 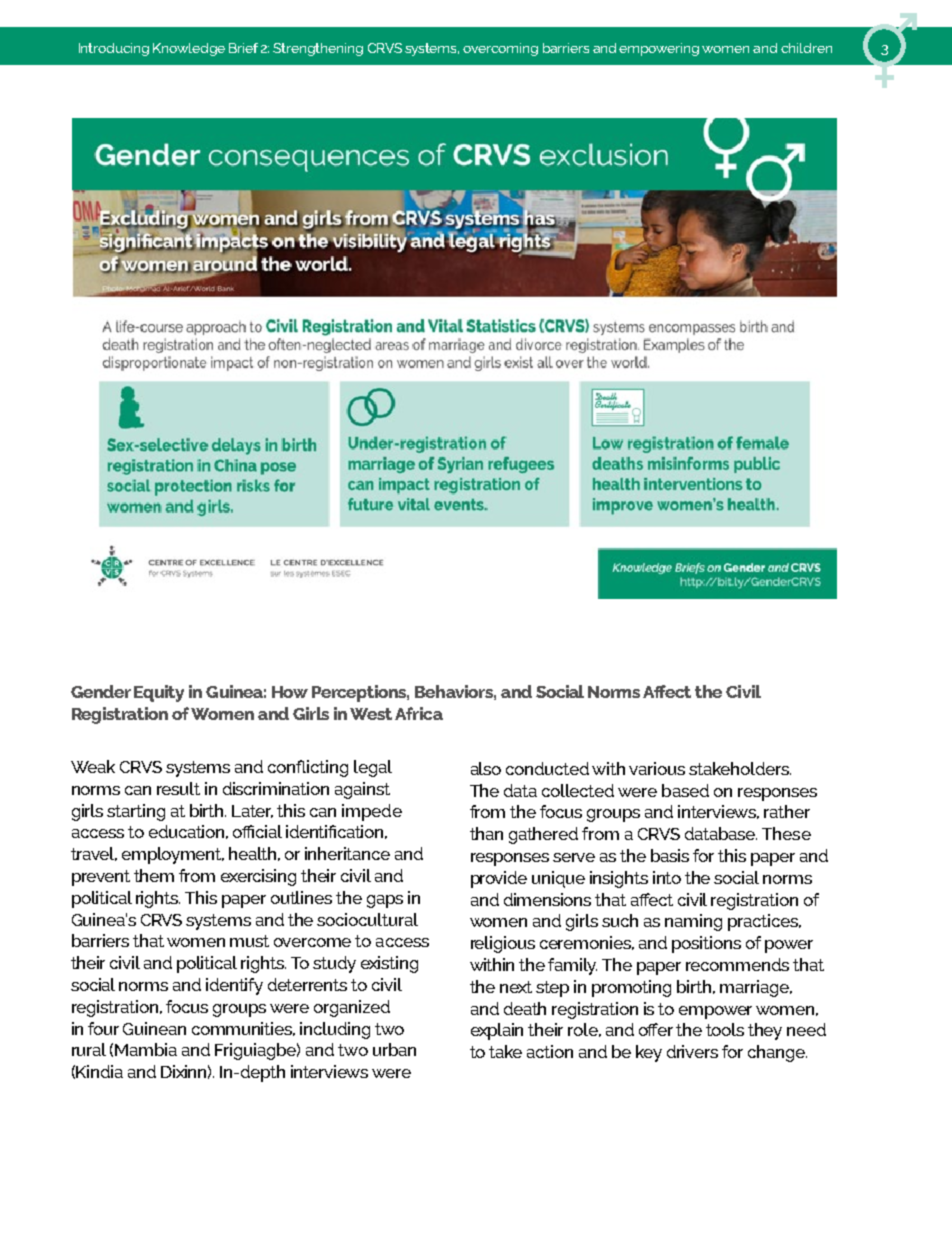 What do you see at coordinates (500, 49) in the screenshot?
I see `overcoming` at bounding box center [500, 49].
